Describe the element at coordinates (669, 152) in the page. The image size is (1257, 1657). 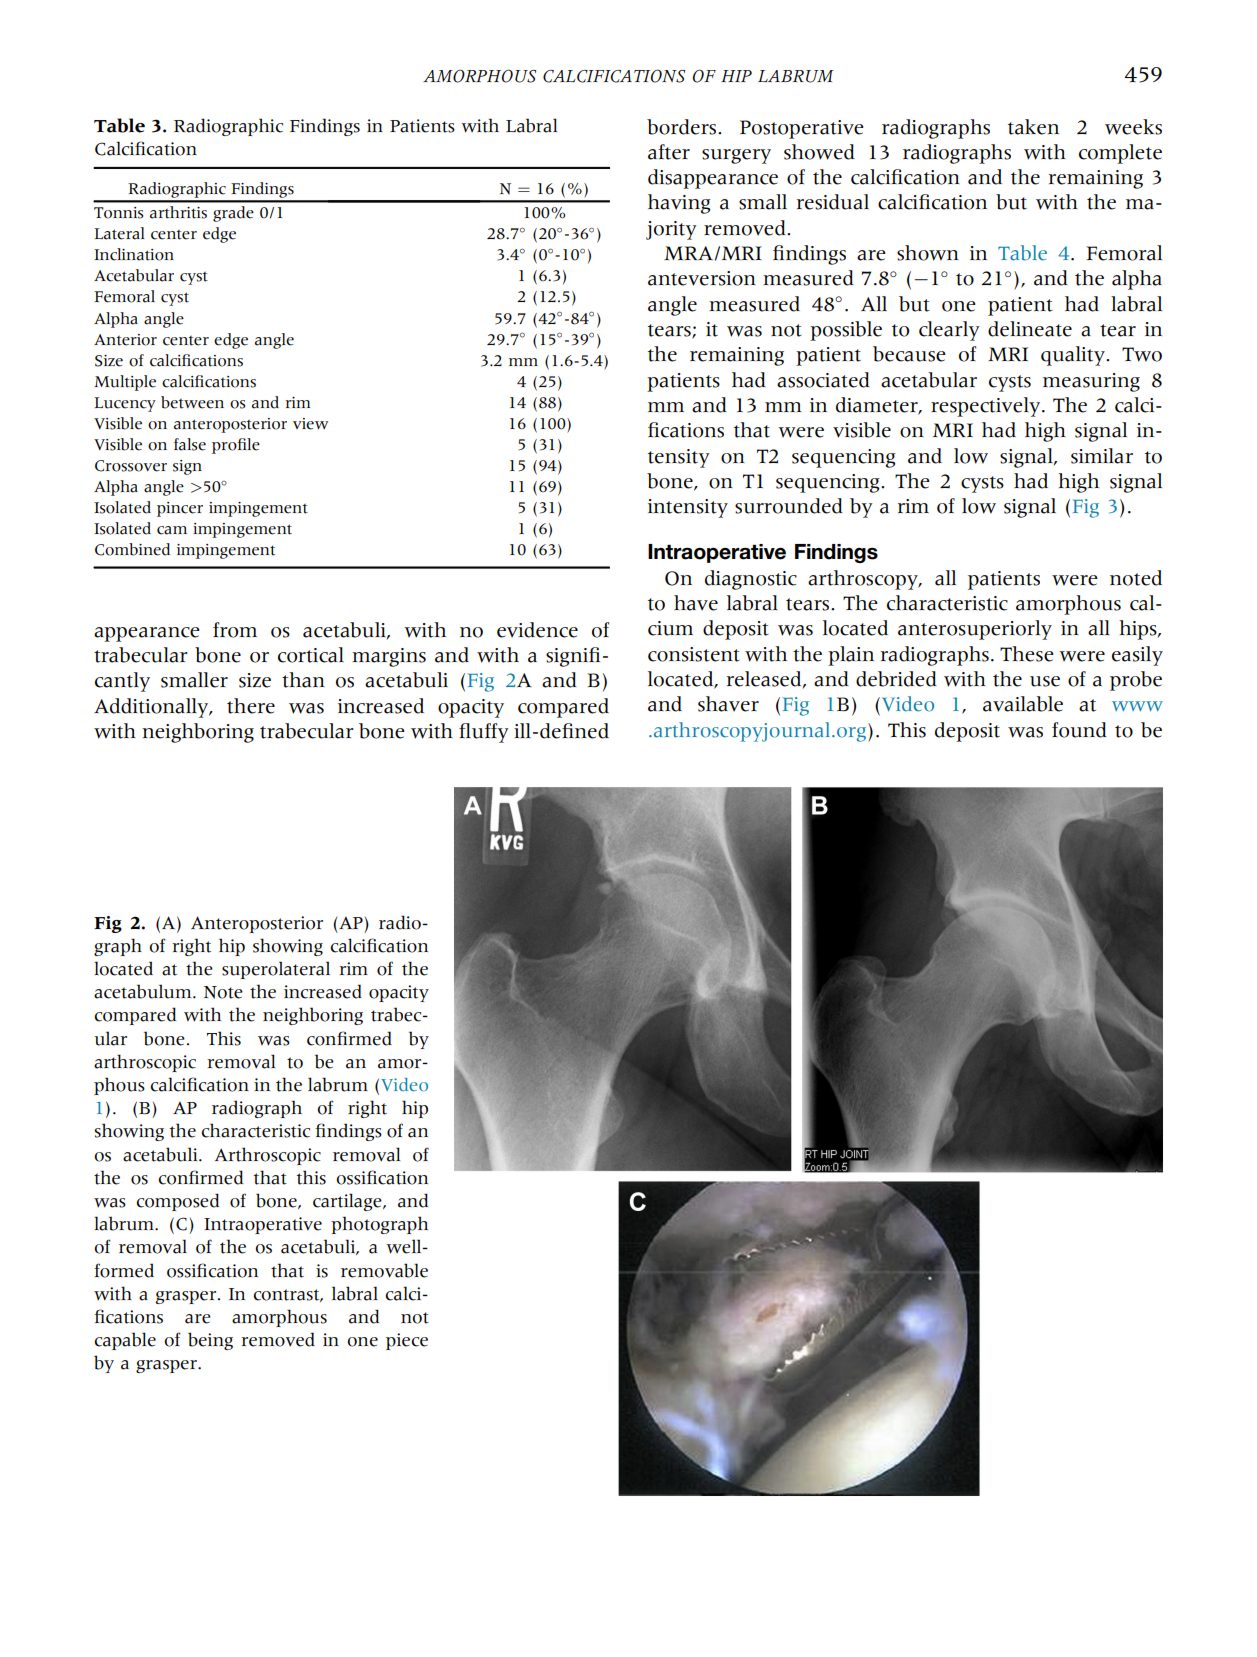
I see `after` at that location.
